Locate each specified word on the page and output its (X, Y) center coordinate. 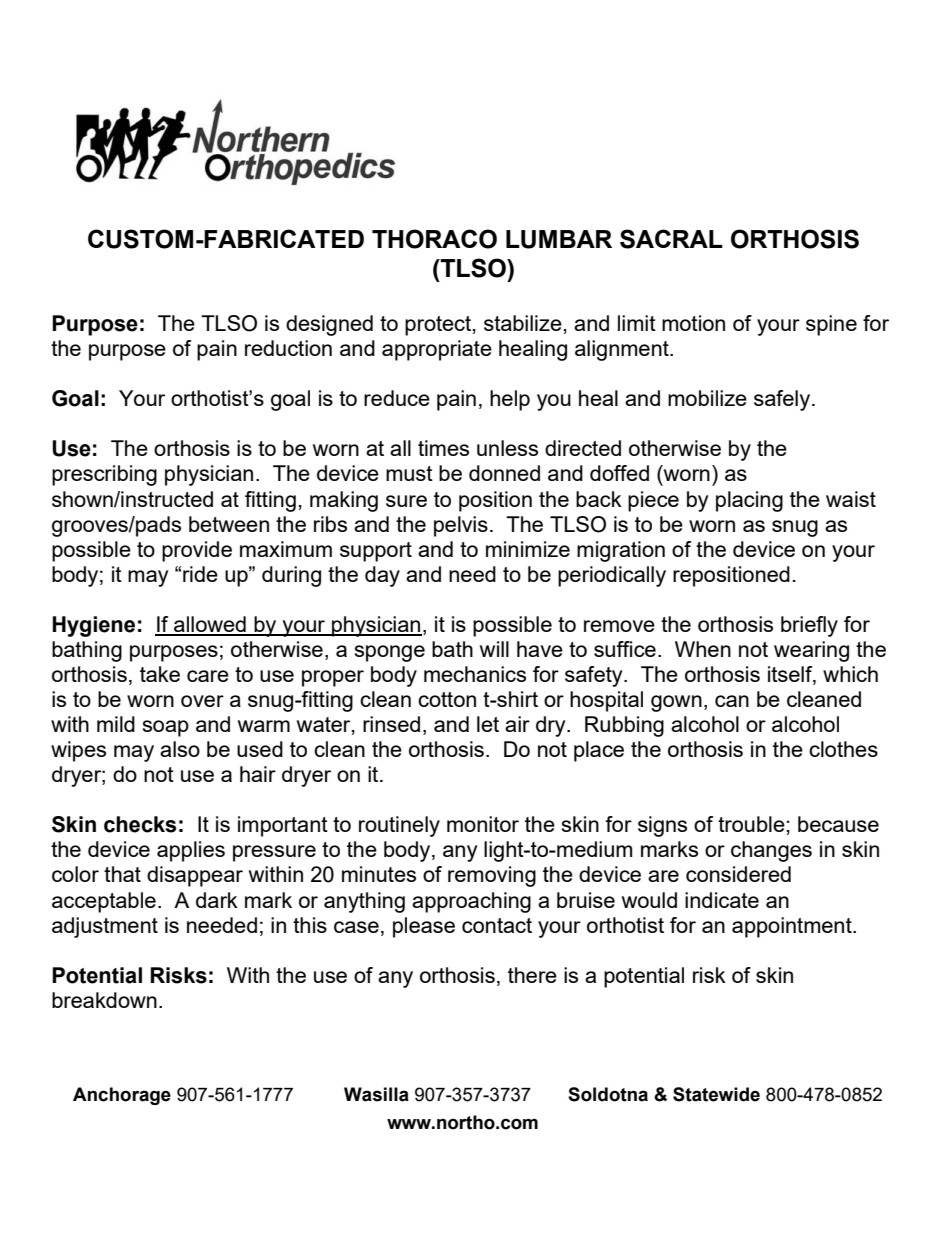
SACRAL (671, 239)
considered (738, 874)
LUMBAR (559, 239)
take (160, 674)
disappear (195, 876)
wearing (811, 651)
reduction (288, 348)
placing (749, 501)
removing (492, 876)
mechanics (475, 674)
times (443, 448)
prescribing (104, 475)
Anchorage (122, 1096)
